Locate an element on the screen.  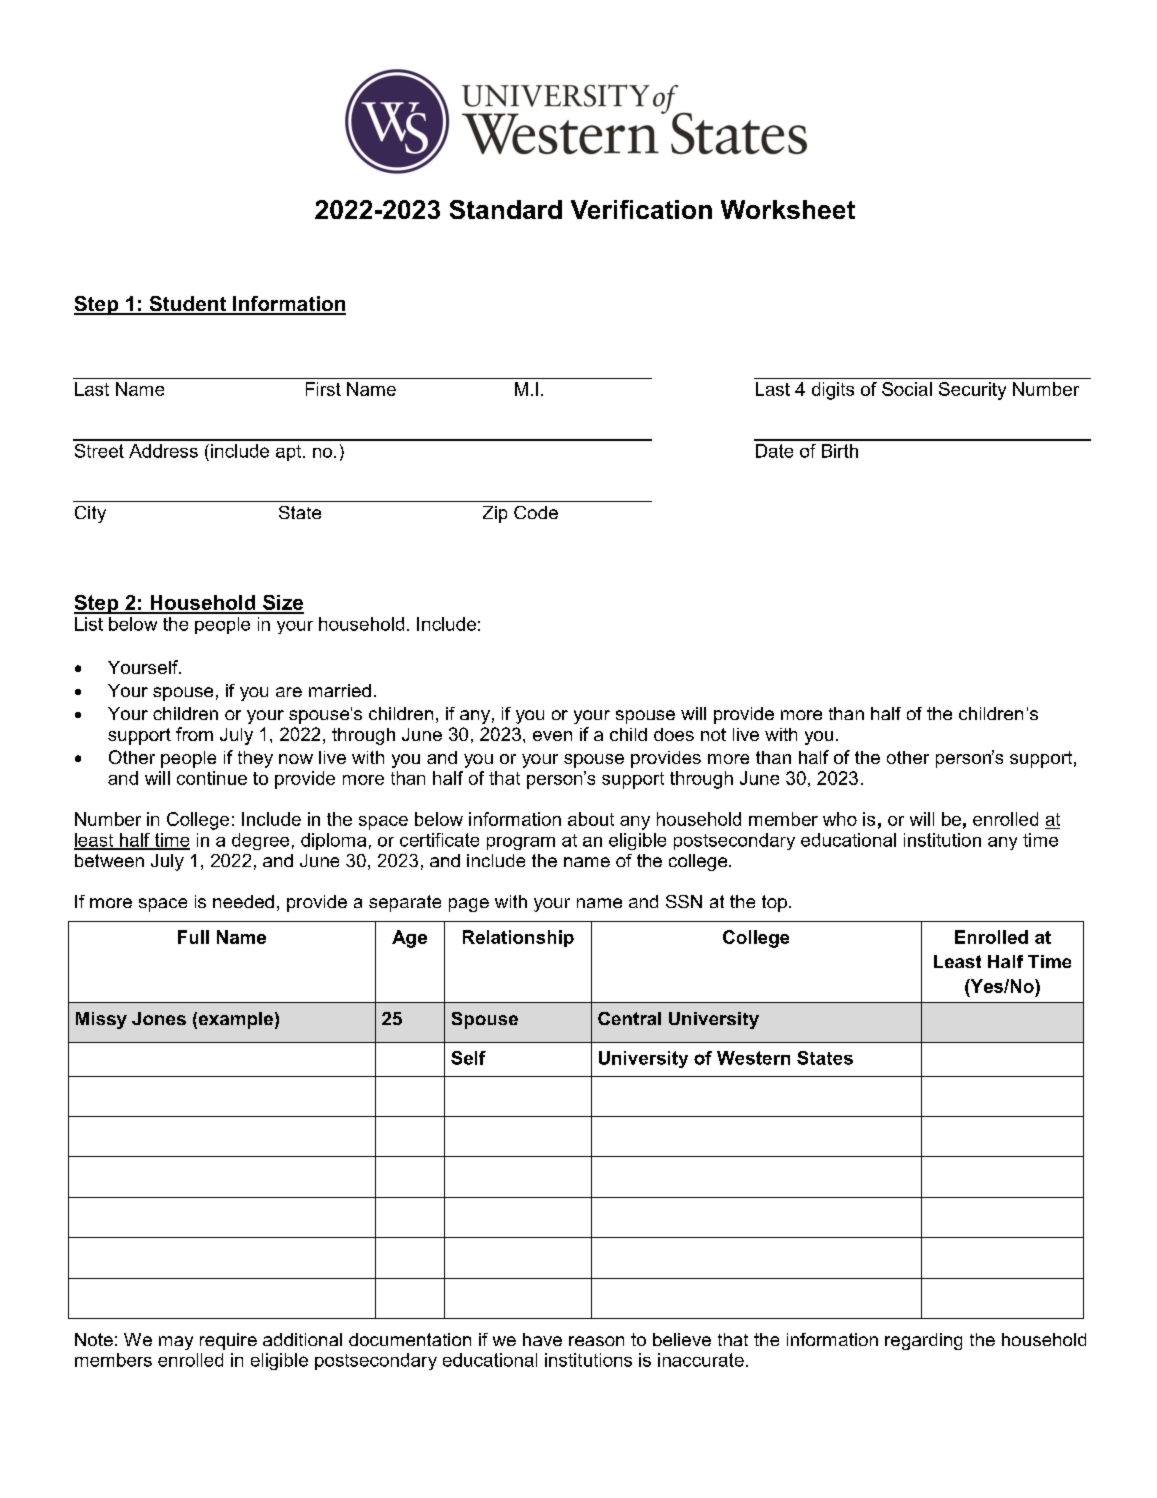
Standard is located at coordinates (506, 209).
